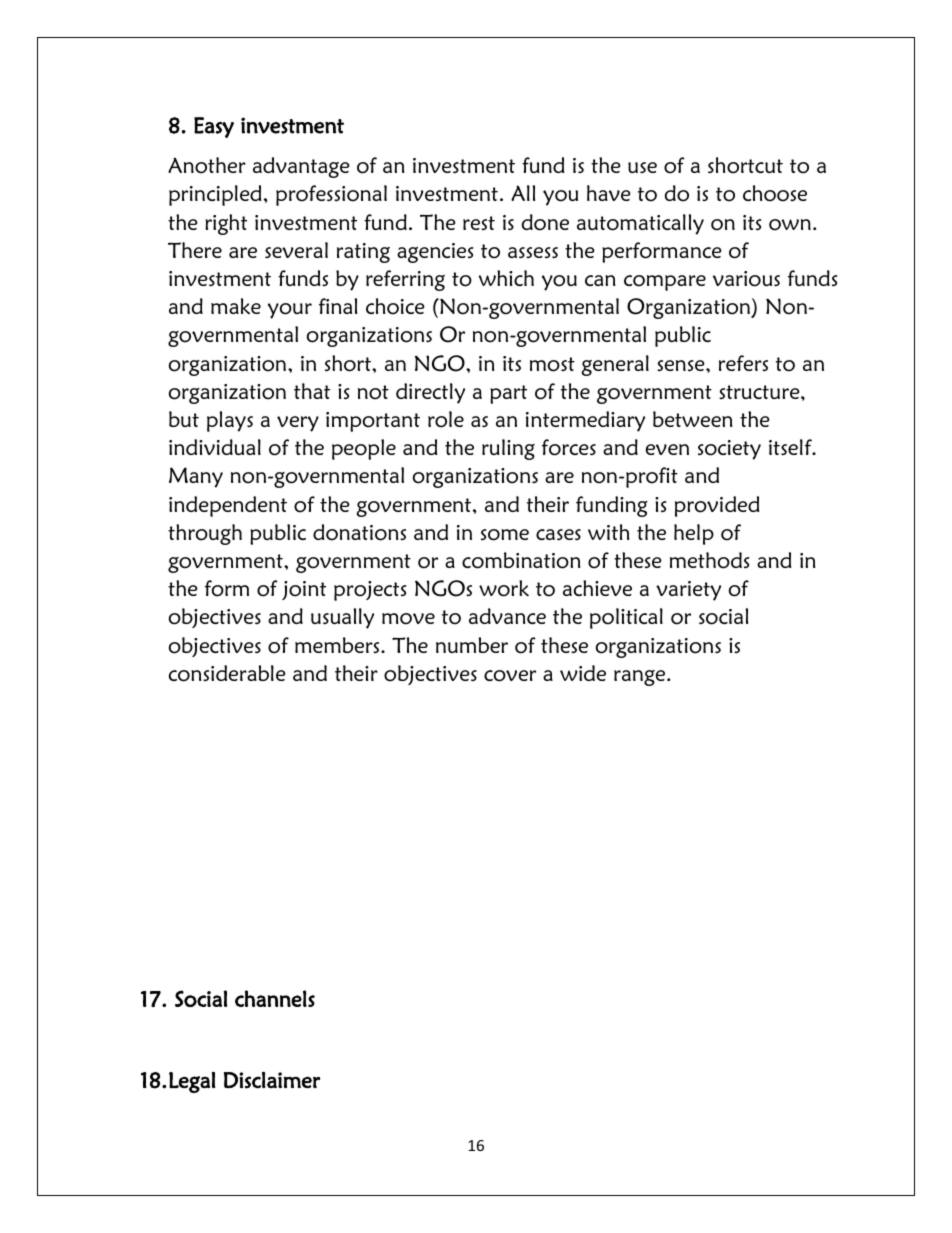  What do you see at coordinates (304, 590) in the page?
I see `joint` at bounding box center [304, 590].
